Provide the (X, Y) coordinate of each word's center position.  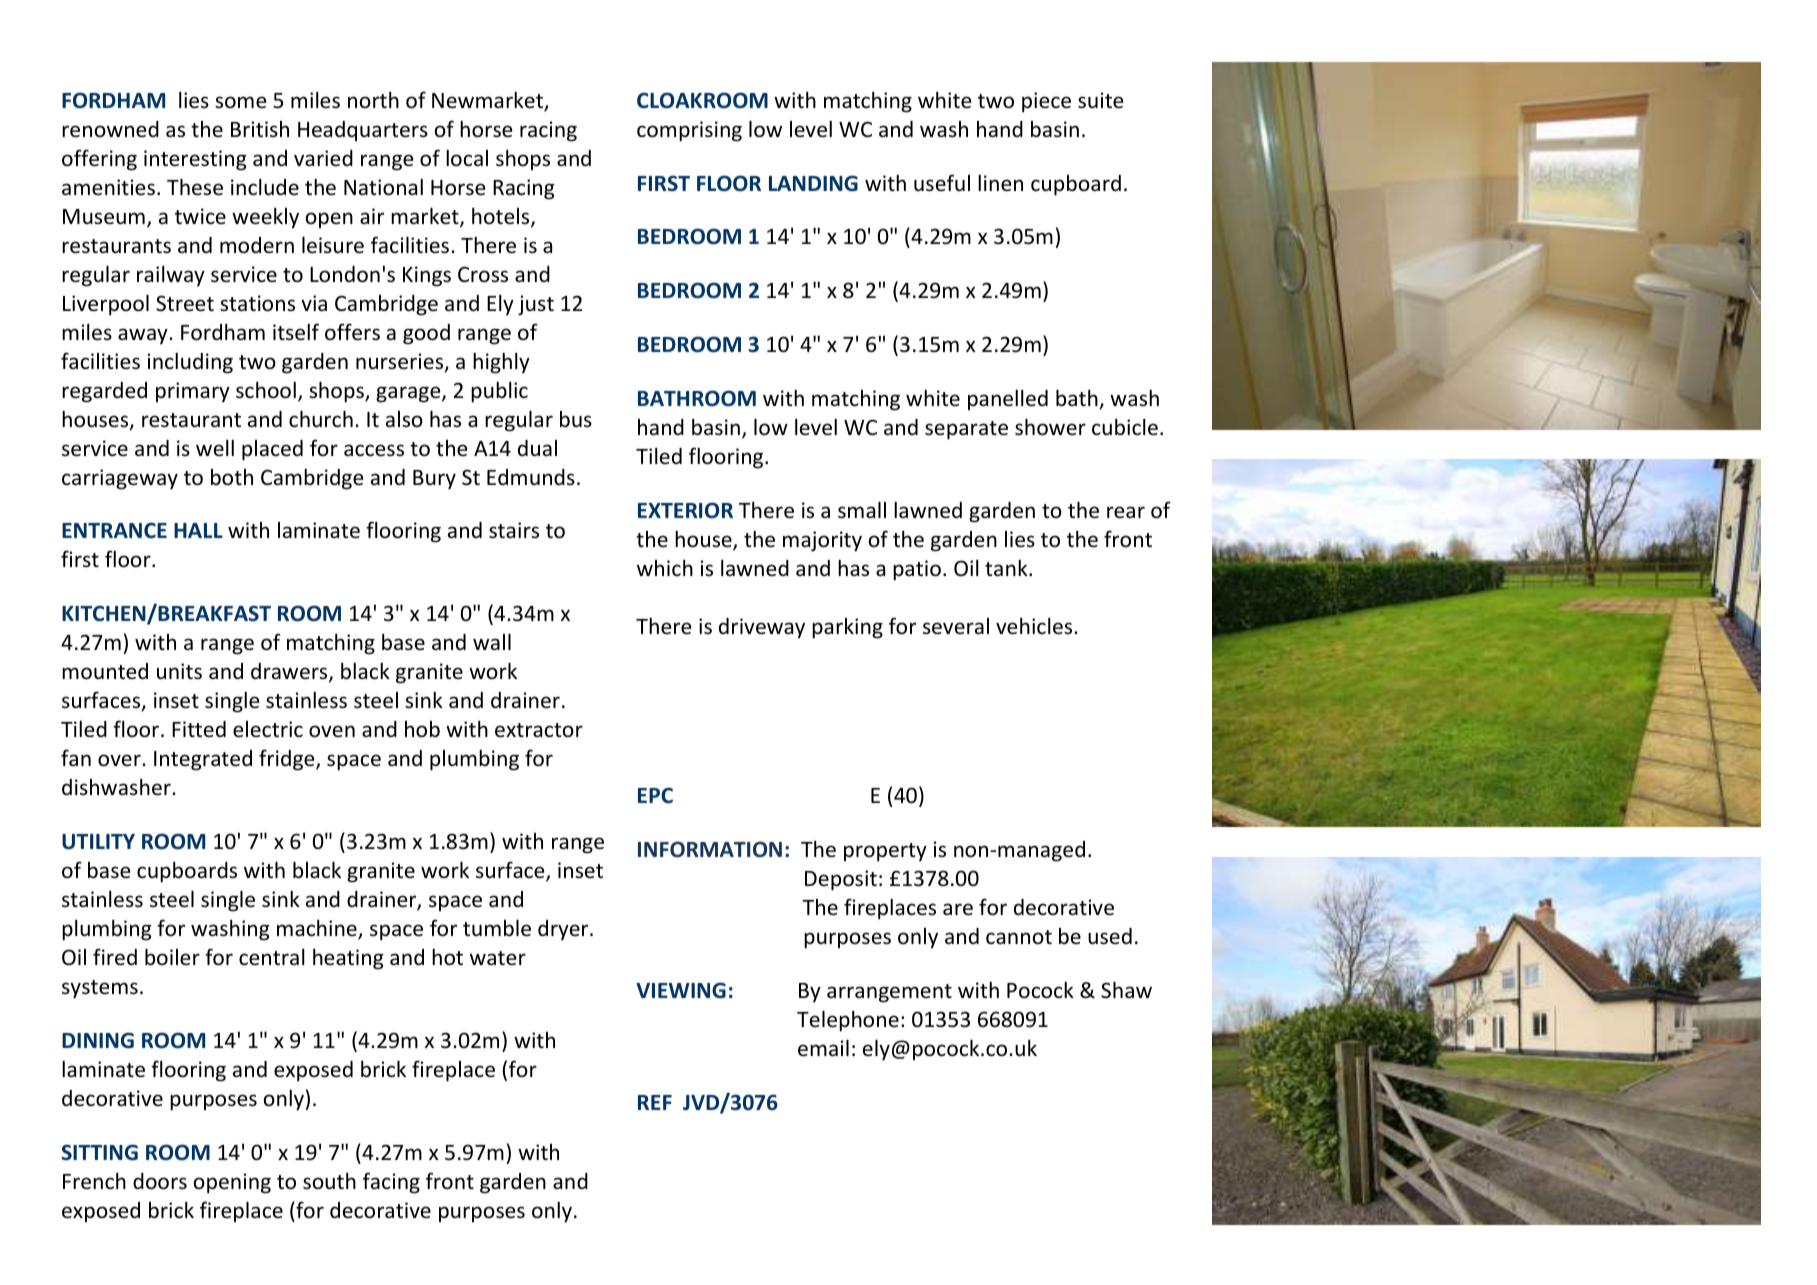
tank (1007, 567)
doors (160, 1181)
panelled (1008, 399)
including (190, 363)
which (665, 568)
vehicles (1035, 626)
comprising (689, 131)
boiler (172, 957)
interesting (195, 160)
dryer (564, 930)
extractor (539, 730)
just (536, 305)
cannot (1019, 937)
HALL (198, 530)
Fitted (199, 729)
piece (1046, 102)
